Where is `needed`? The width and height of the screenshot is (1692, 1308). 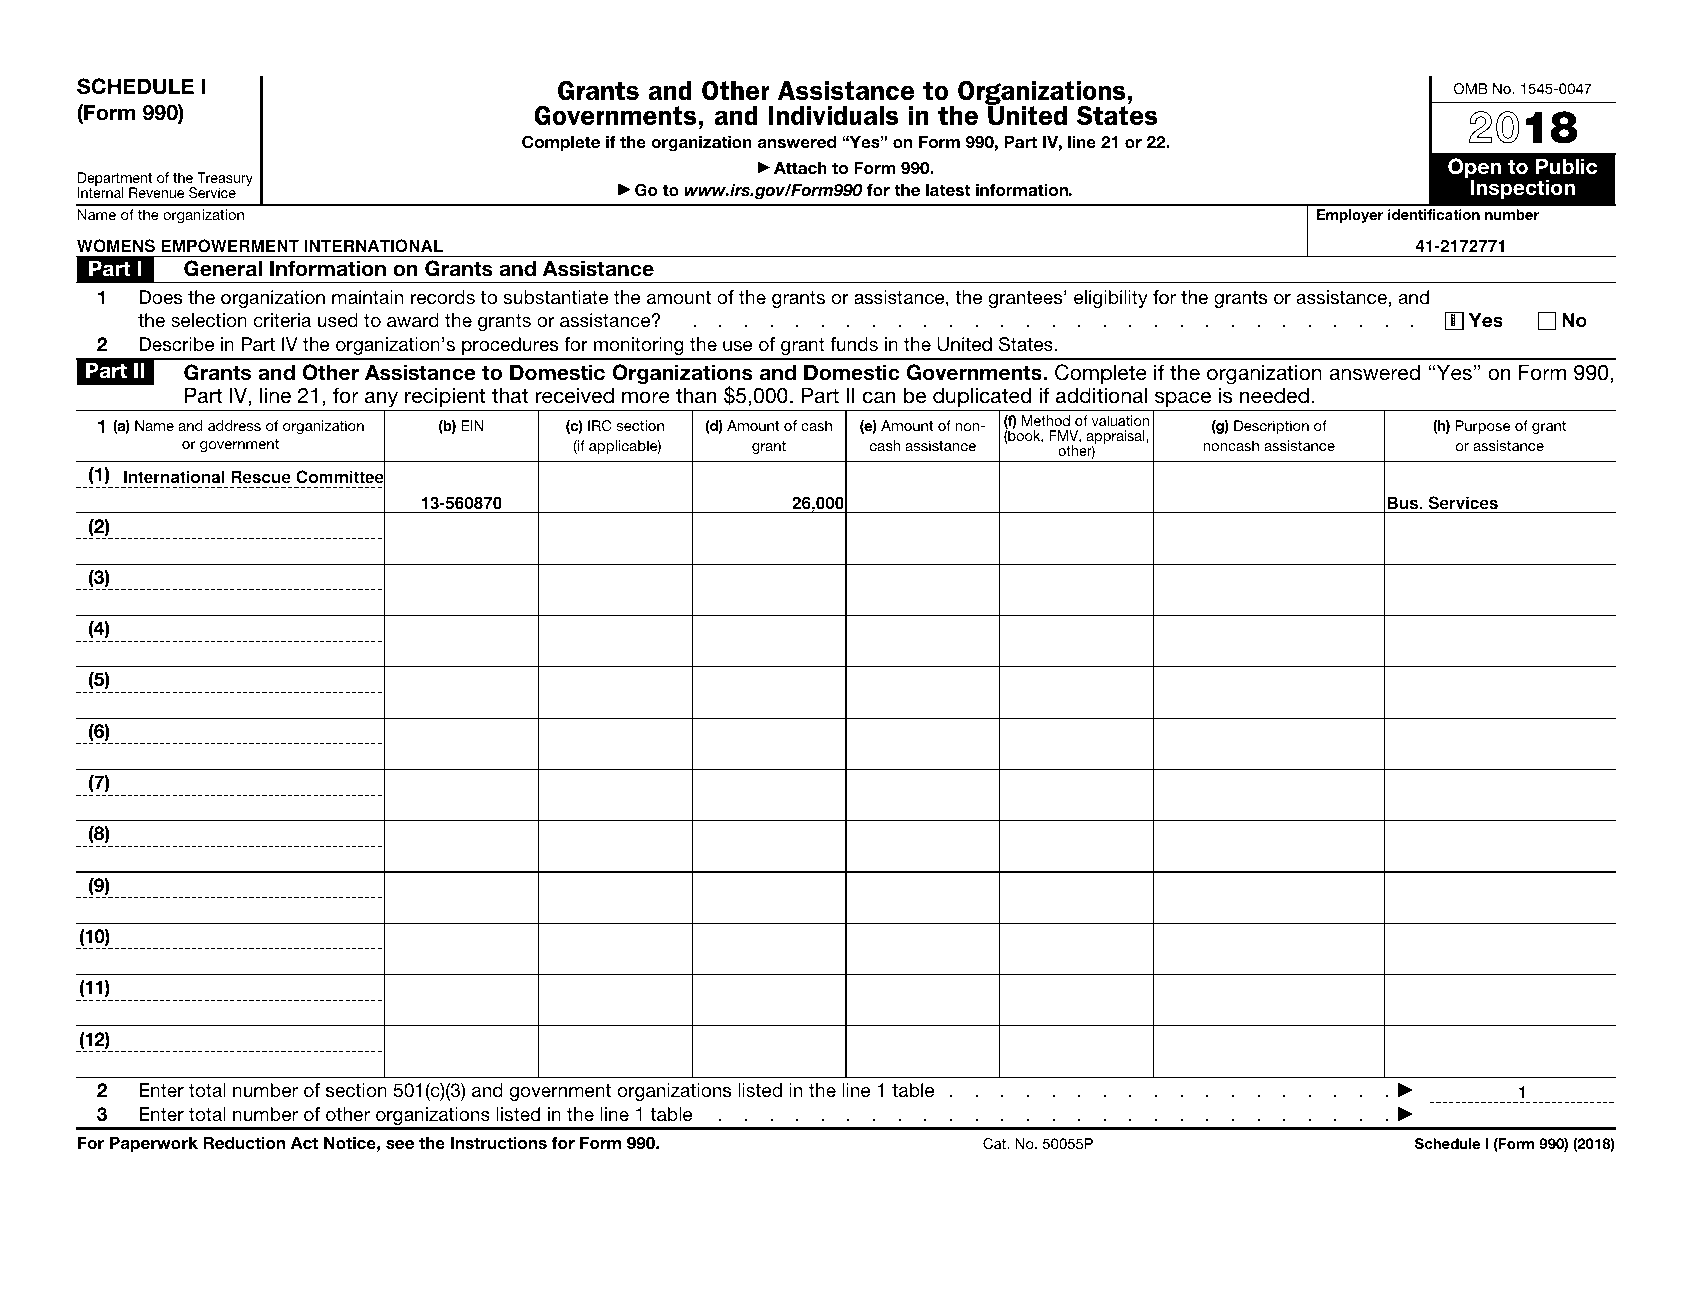 needed is located at coordinates (1274, 395).
